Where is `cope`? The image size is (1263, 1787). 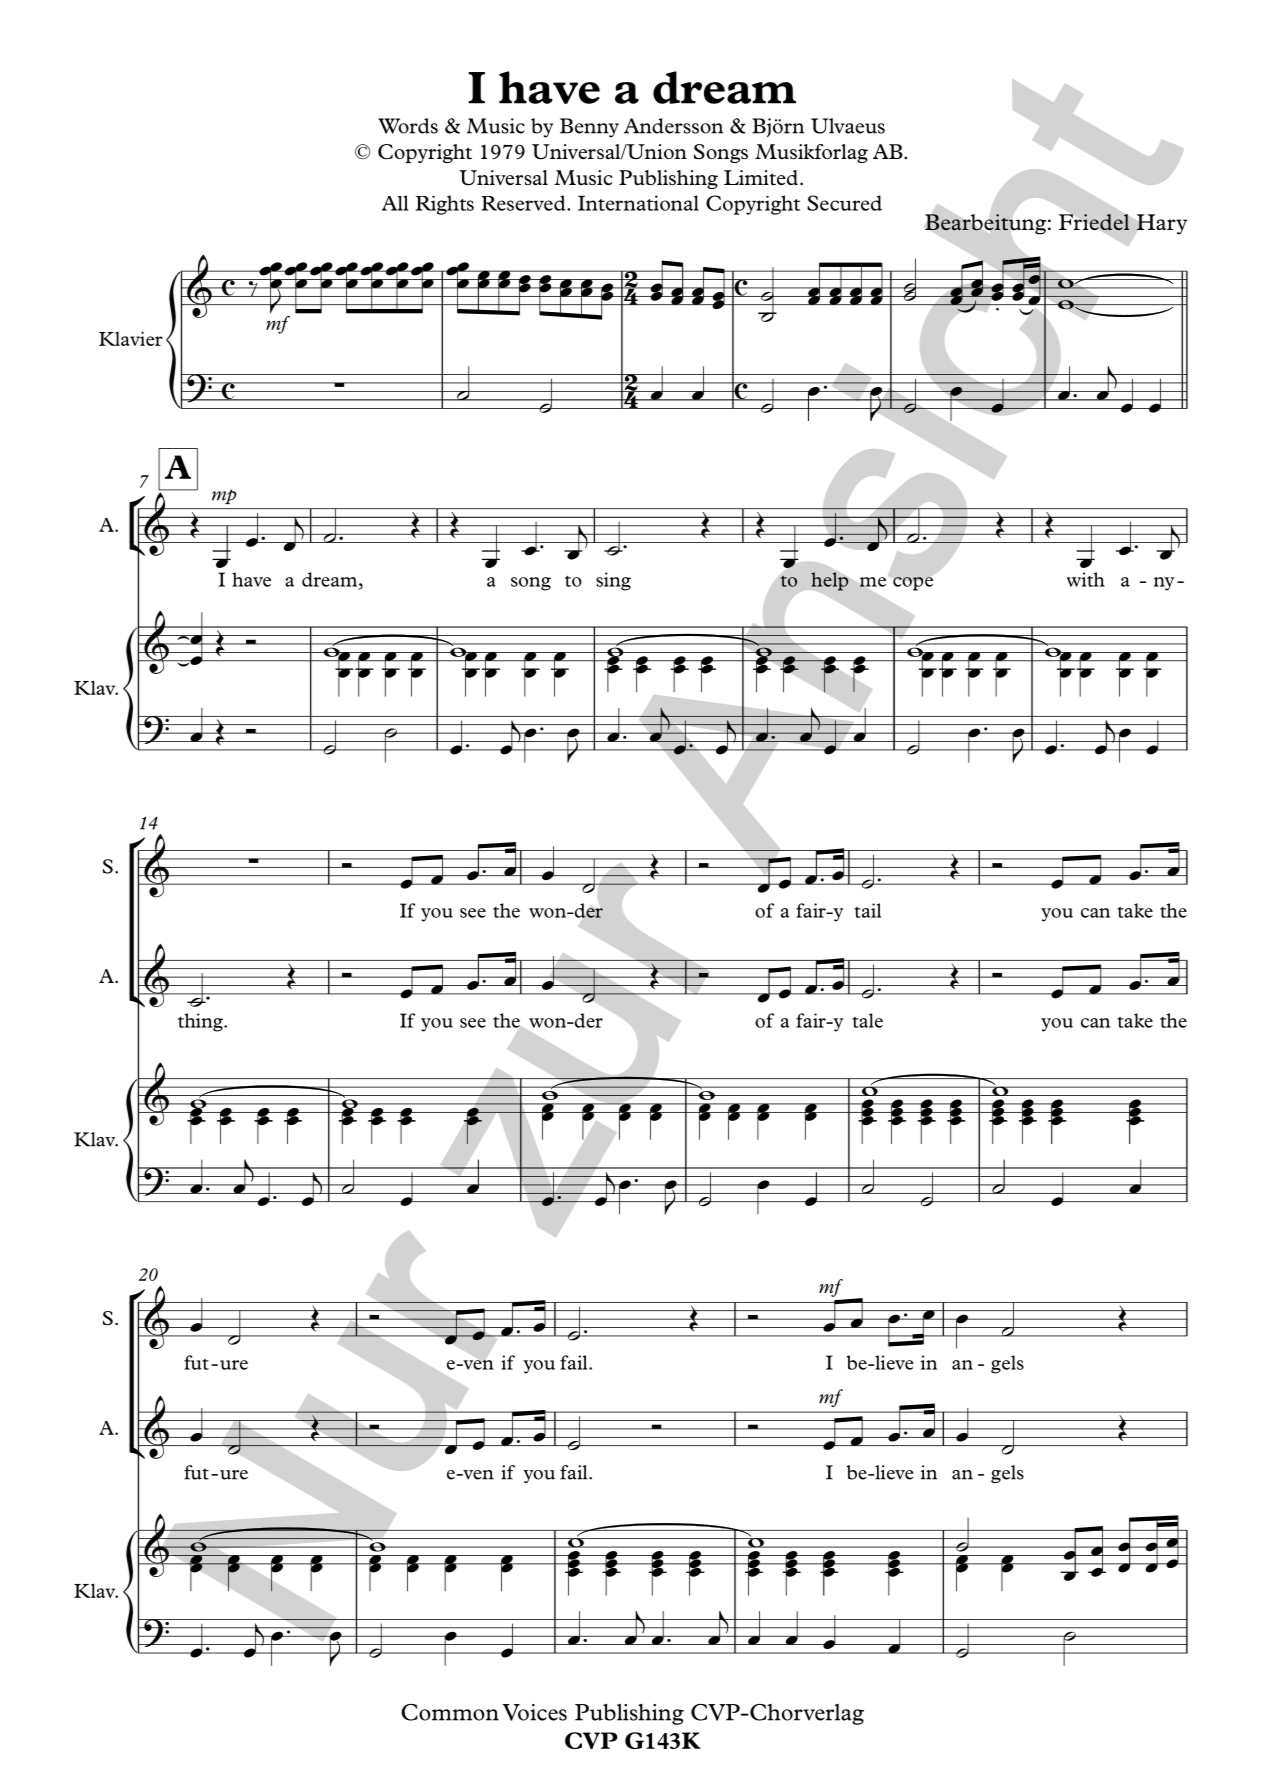
cope is located at coordinates (913, 584).
